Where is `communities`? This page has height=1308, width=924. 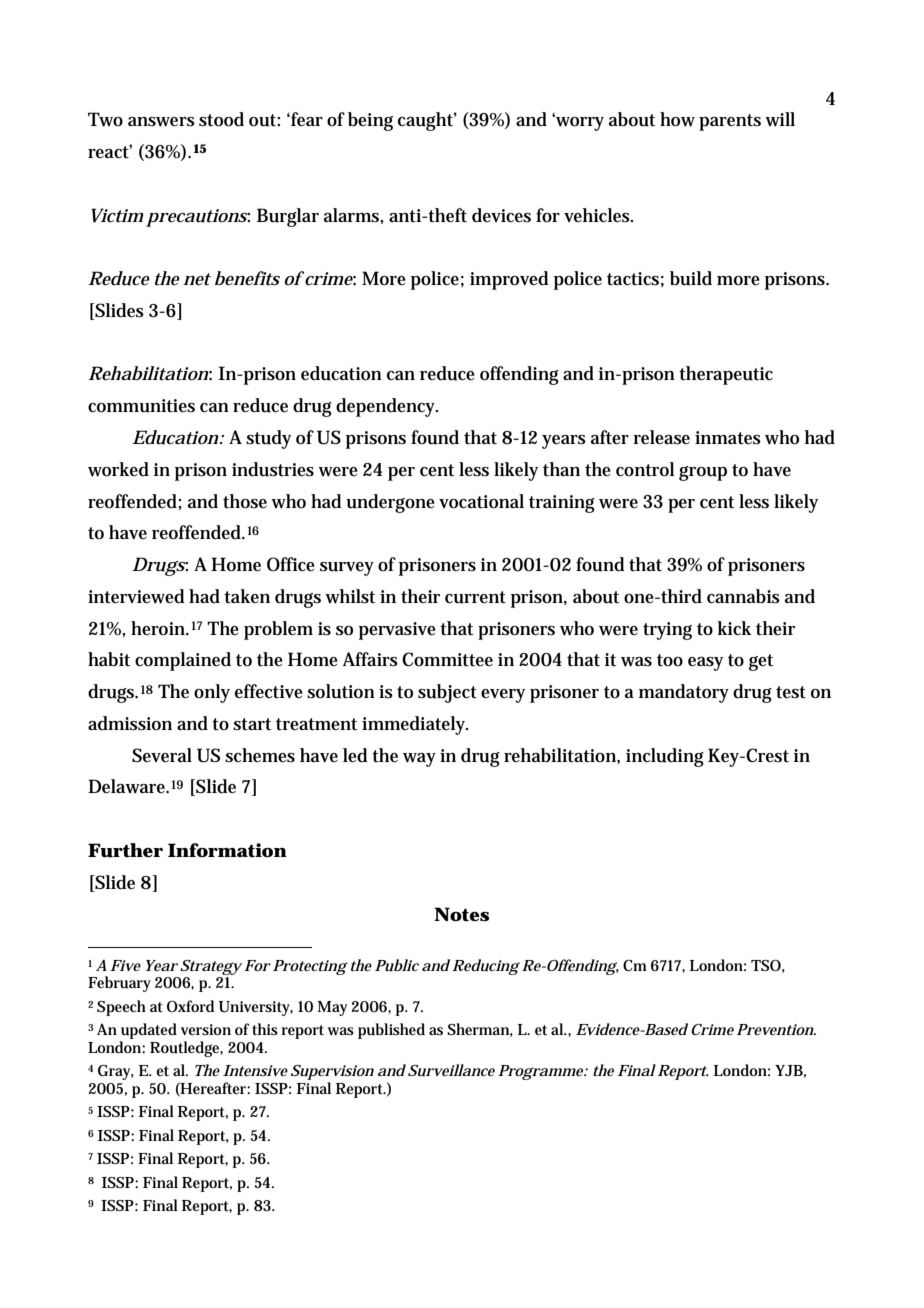 communities is located at coordinates (141, 406).
